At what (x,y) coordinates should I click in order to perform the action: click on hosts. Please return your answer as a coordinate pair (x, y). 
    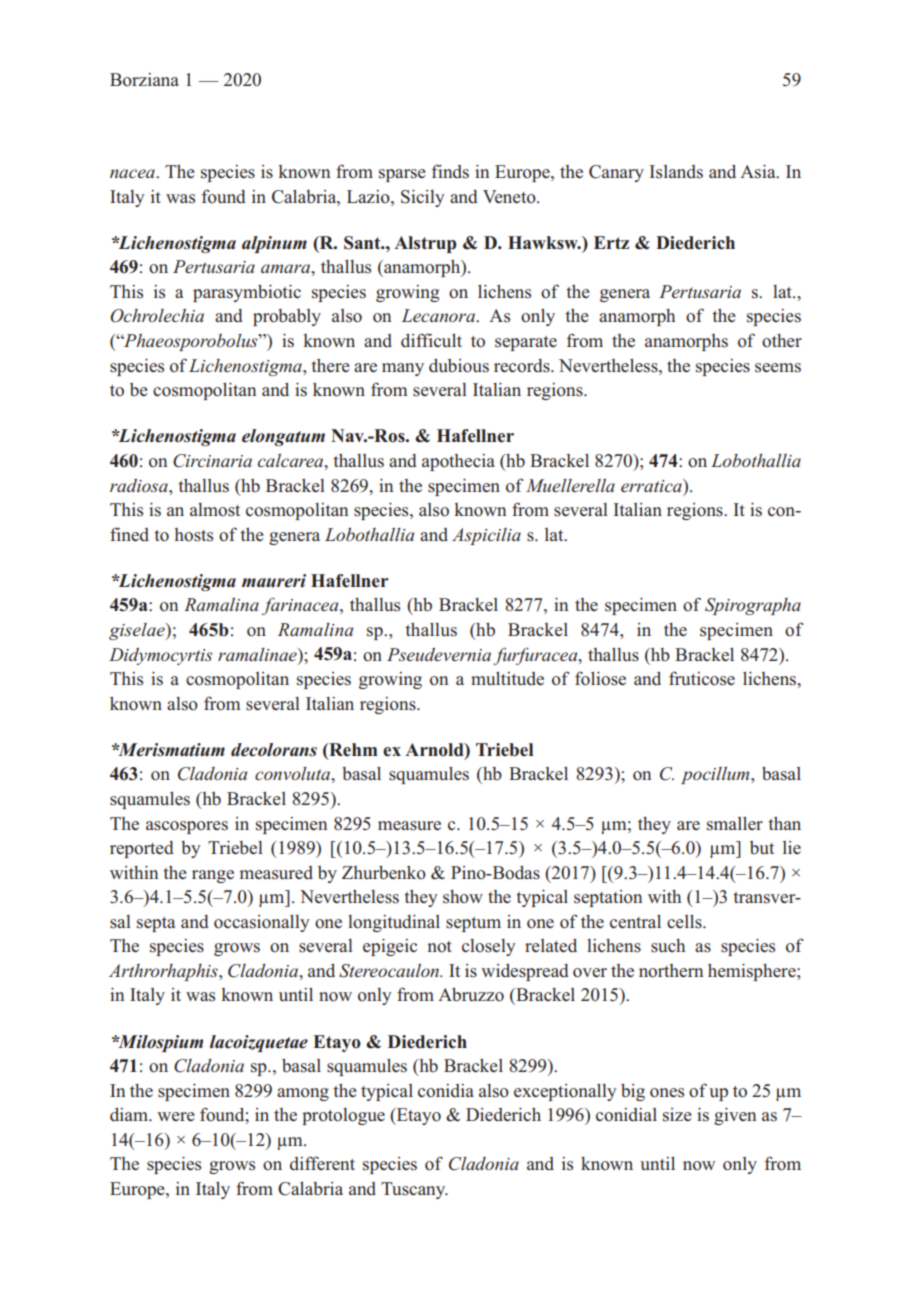
    Looking at the image, I should click on (193, 535).
